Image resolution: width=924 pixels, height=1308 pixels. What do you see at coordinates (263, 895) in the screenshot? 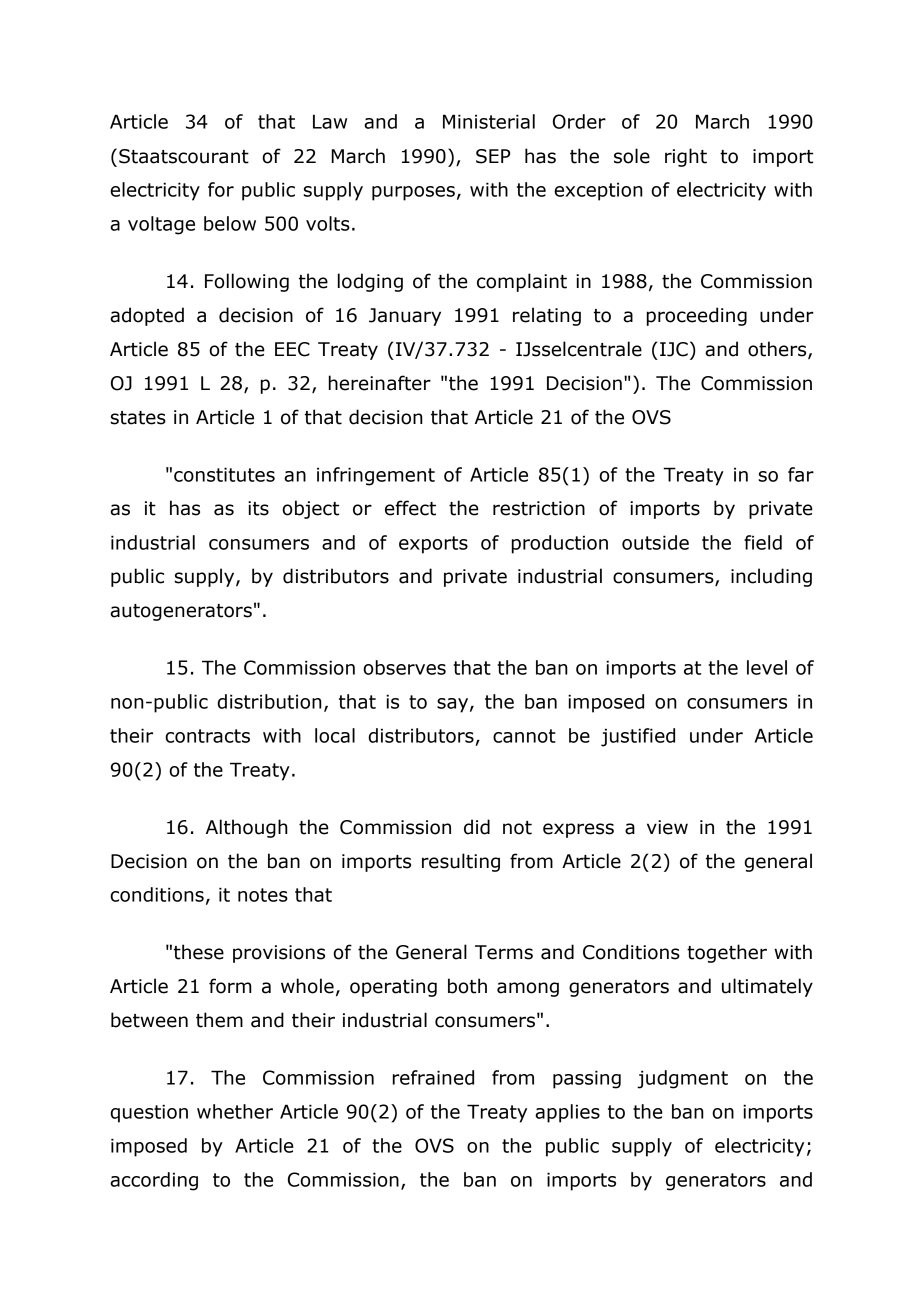
I see `notes` at bounding box center [263, 895].
